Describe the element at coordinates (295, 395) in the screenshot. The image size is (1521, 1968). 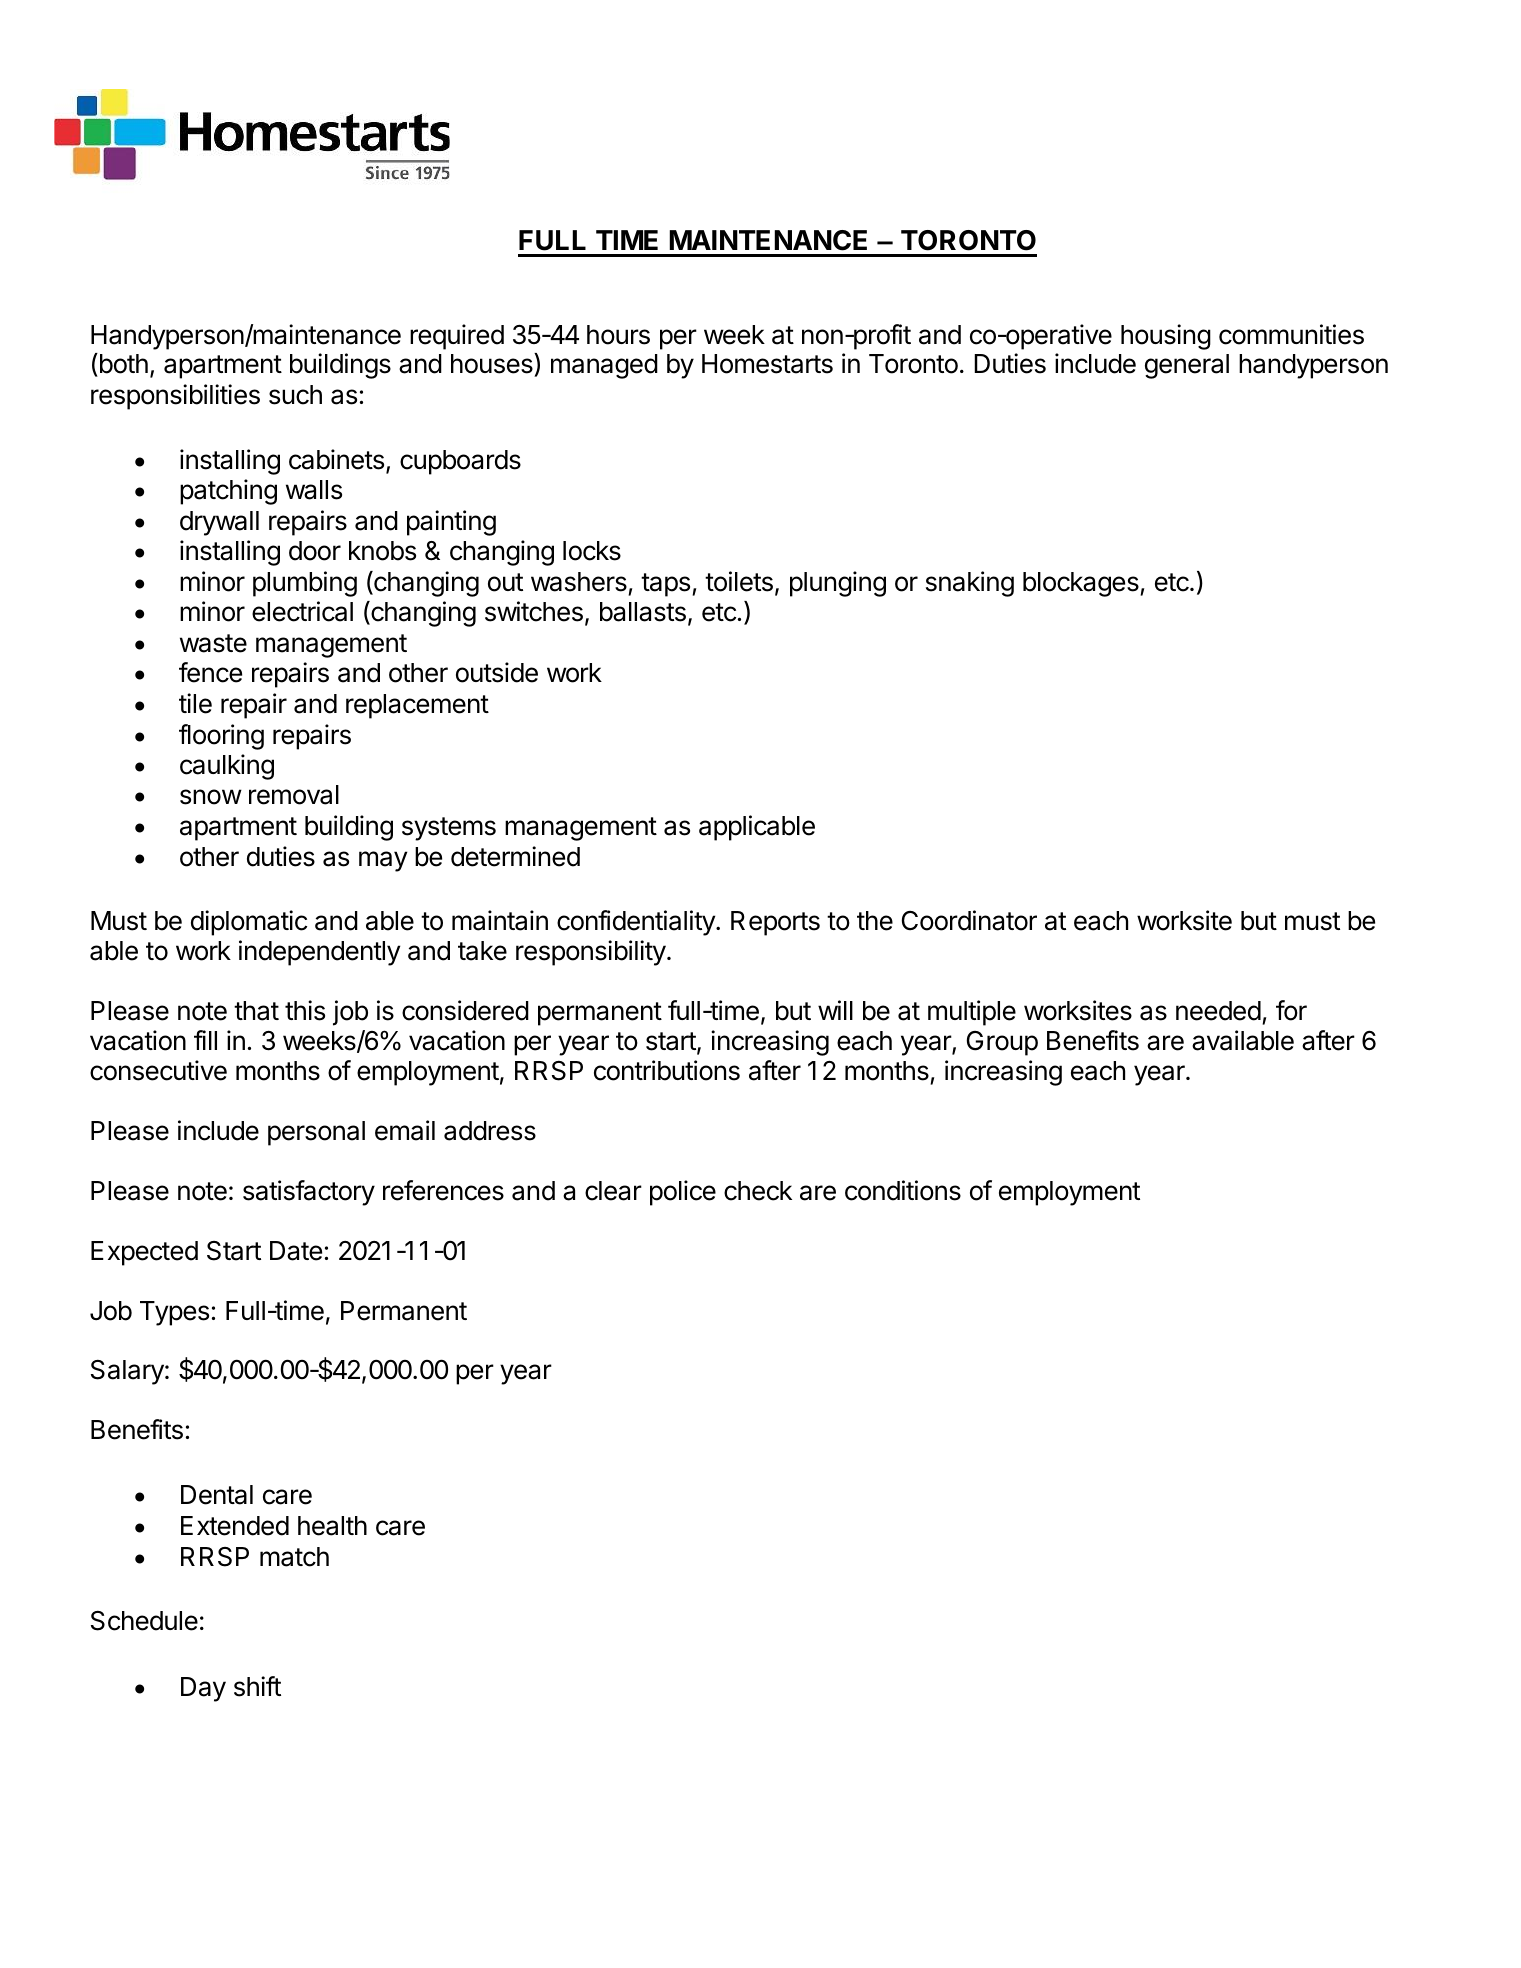
I see `such` at that location.
